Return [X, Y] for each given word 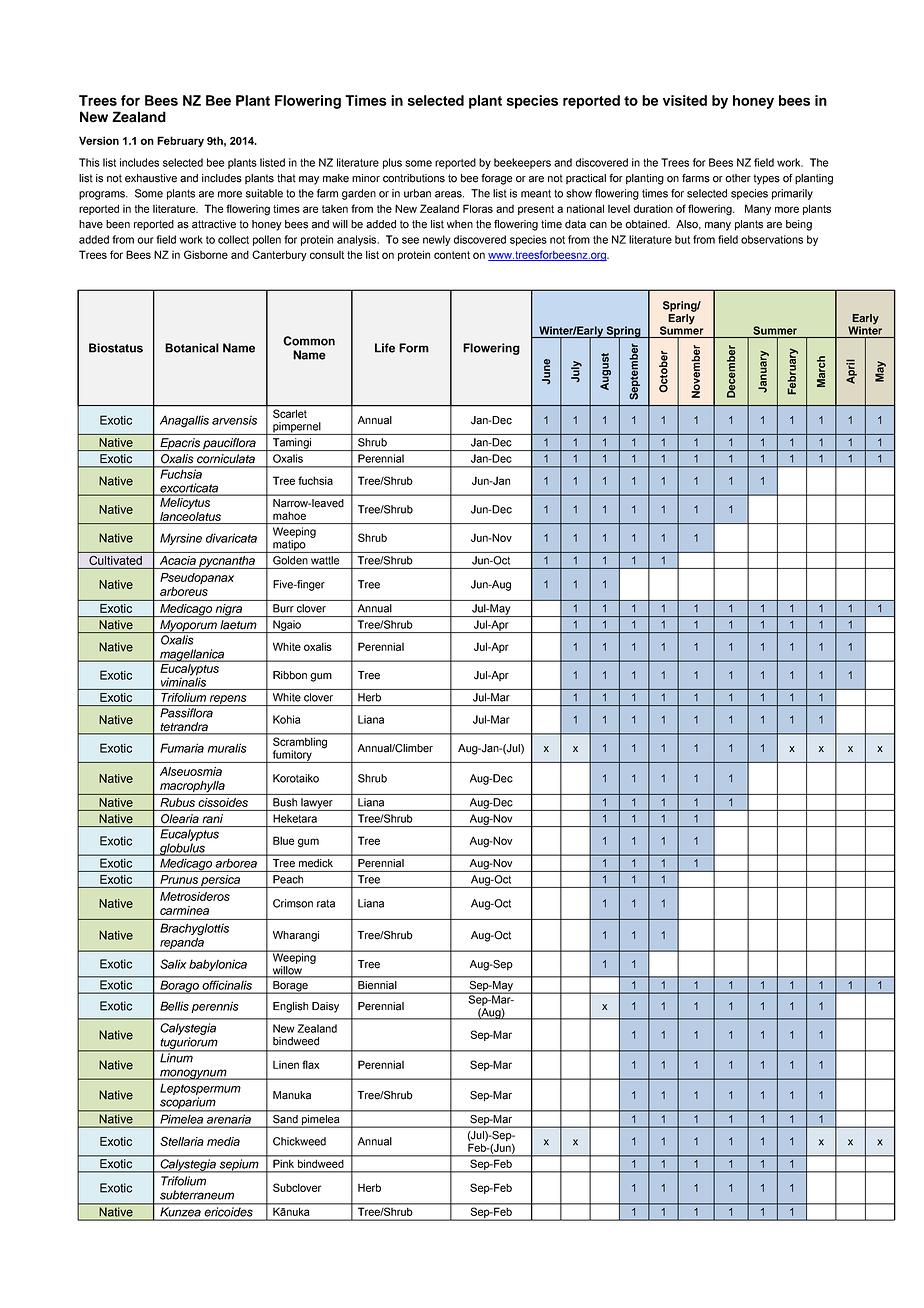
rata [326, 903]
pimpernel [297, 428]
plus [392, 163]
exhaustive [151, 178]
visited [685, 100]
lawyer [317, 804]
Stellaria [182, 1141]
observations [772, 239]
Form [414, 348]
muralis [227, 748]
